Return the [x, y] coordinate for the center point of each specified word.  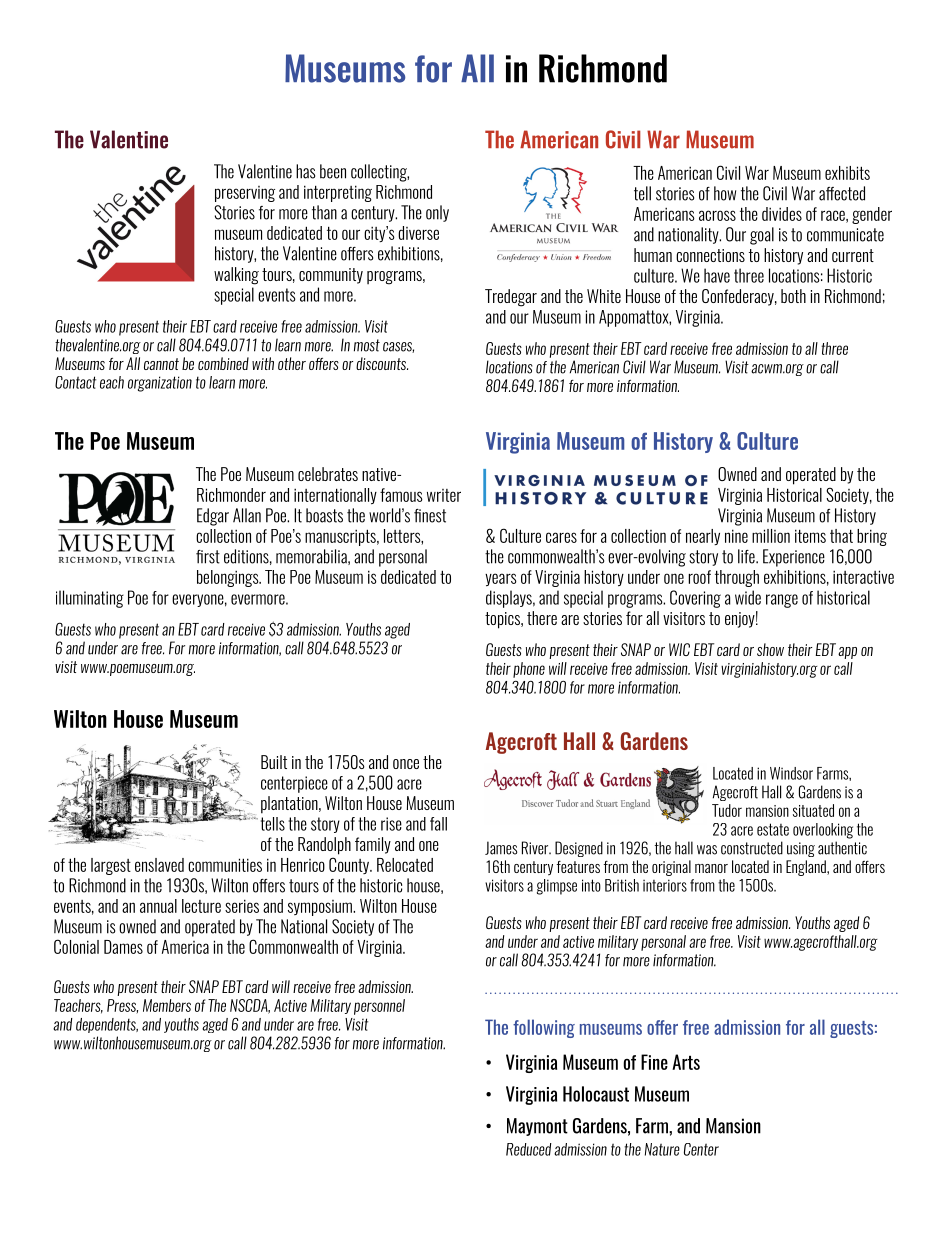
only [437, 213]
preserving [245, 194]
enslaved [159, 865]
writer [444, 495]
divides [782, 214]
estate [773, 829]
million [771, 536]
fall [438, 824]
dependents [107, 1025]
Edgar [213, 517]
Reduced [529, 1149]
